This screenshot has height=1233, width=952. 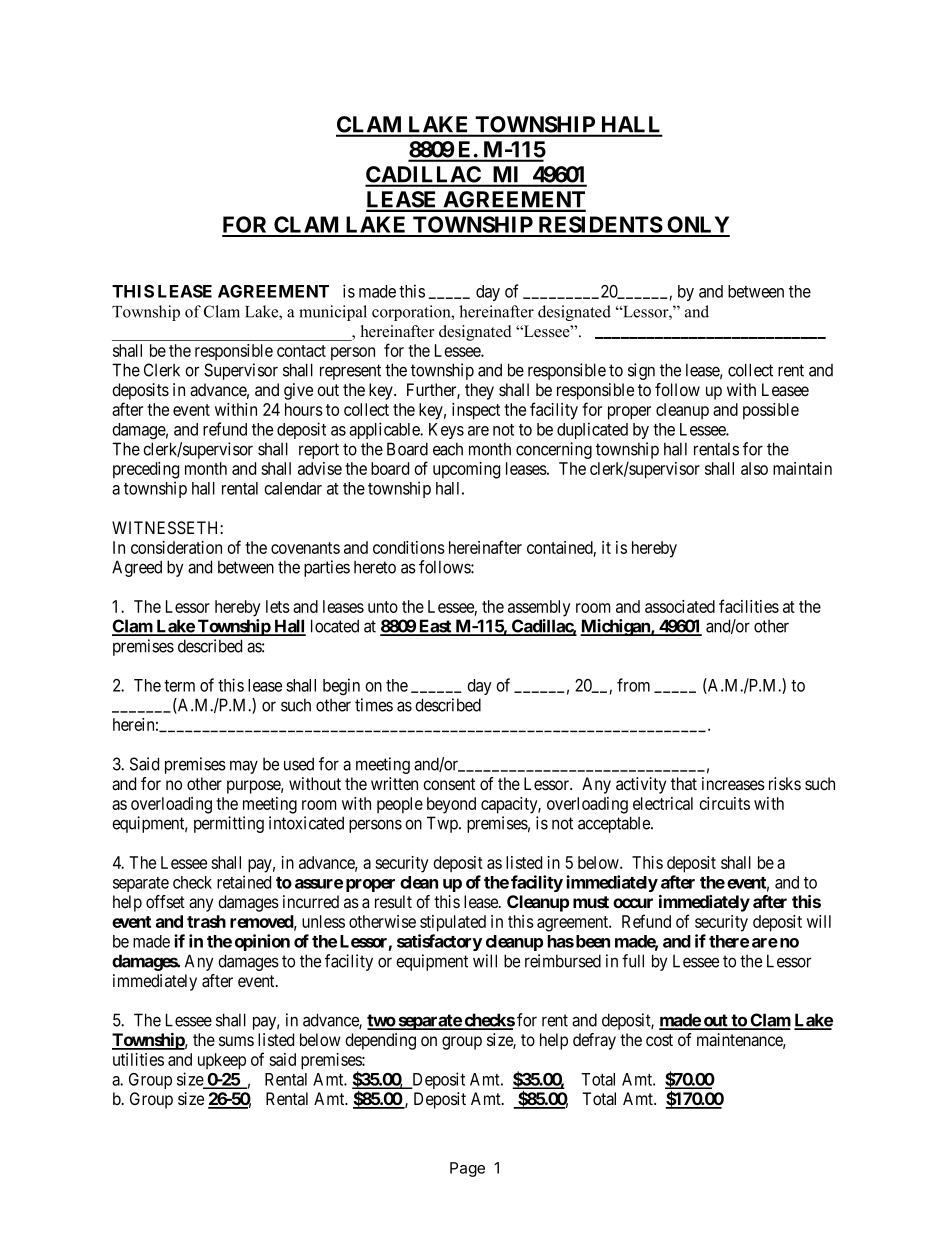 What do you see at coordinates (479, 391) in the screenshot?
I see `they` at bounding box center [479, 391].
